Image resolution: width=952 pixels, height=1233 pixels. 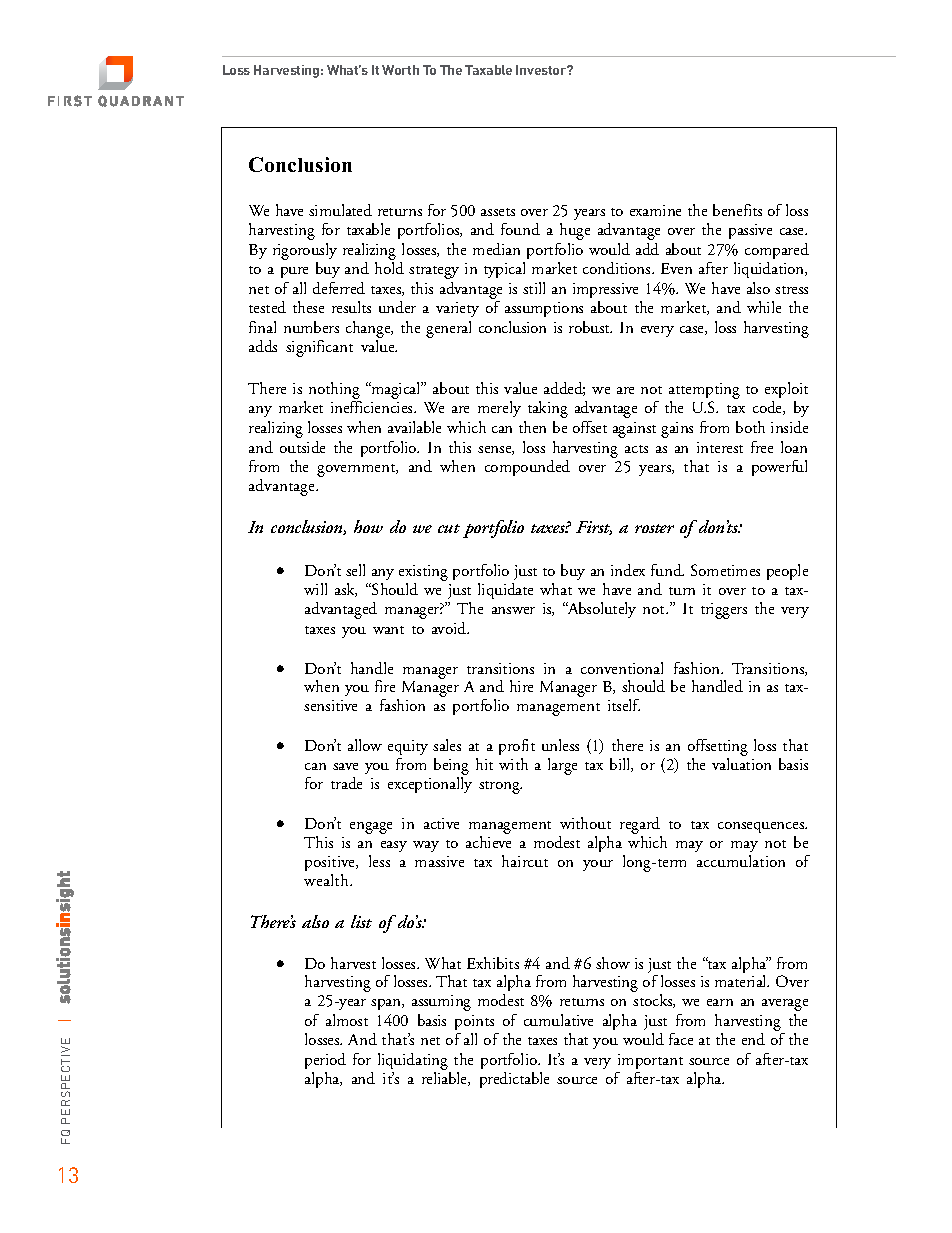 I want to click on end, so click(x=753, y=1039).
